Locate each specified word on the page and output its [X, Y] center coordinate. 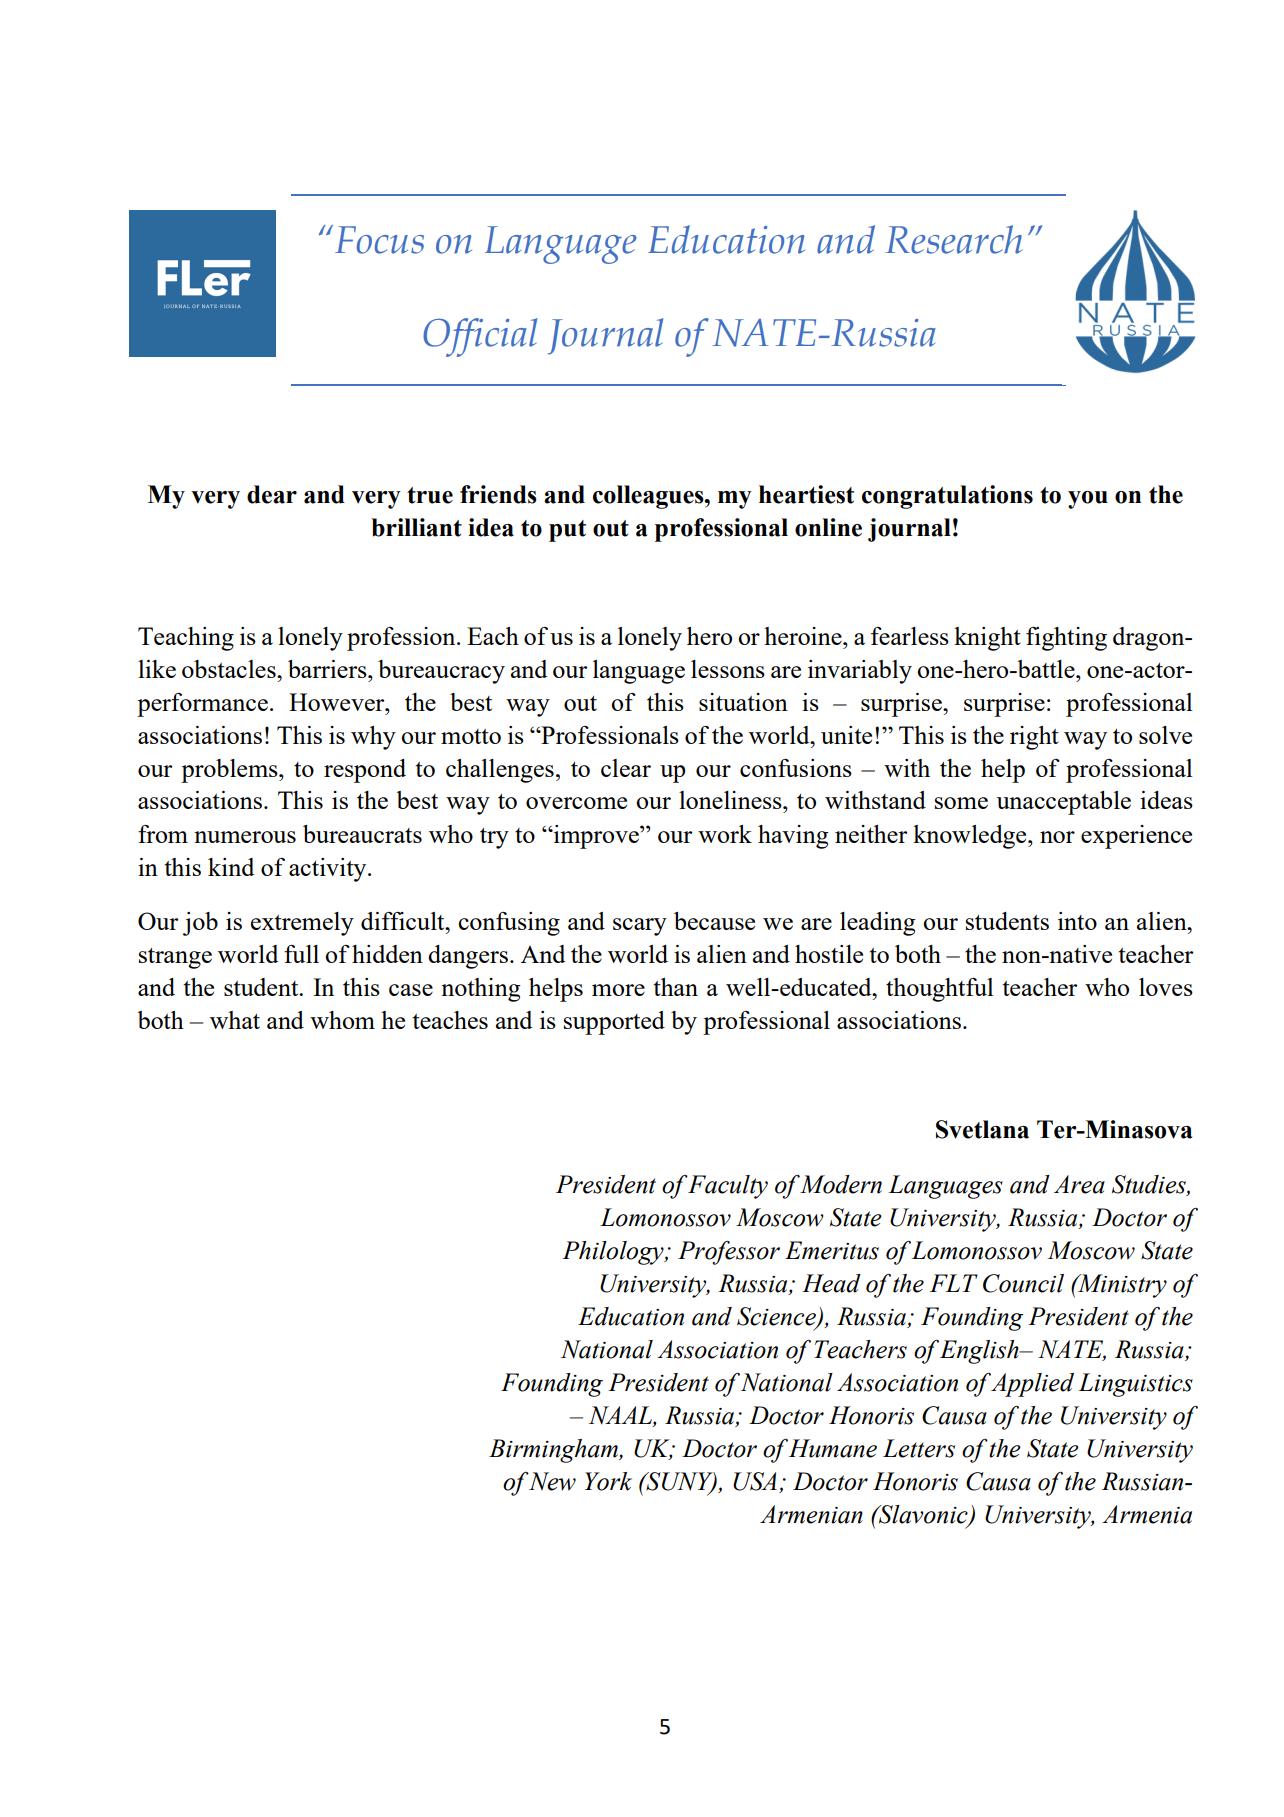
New [552, 1481]
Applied [1032, 1385]
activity [329, 870]
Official [480, 337]
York [608, 1481]
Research [953, 239]
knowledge [971, 837]
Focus [379, 240]
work [725, 834]
